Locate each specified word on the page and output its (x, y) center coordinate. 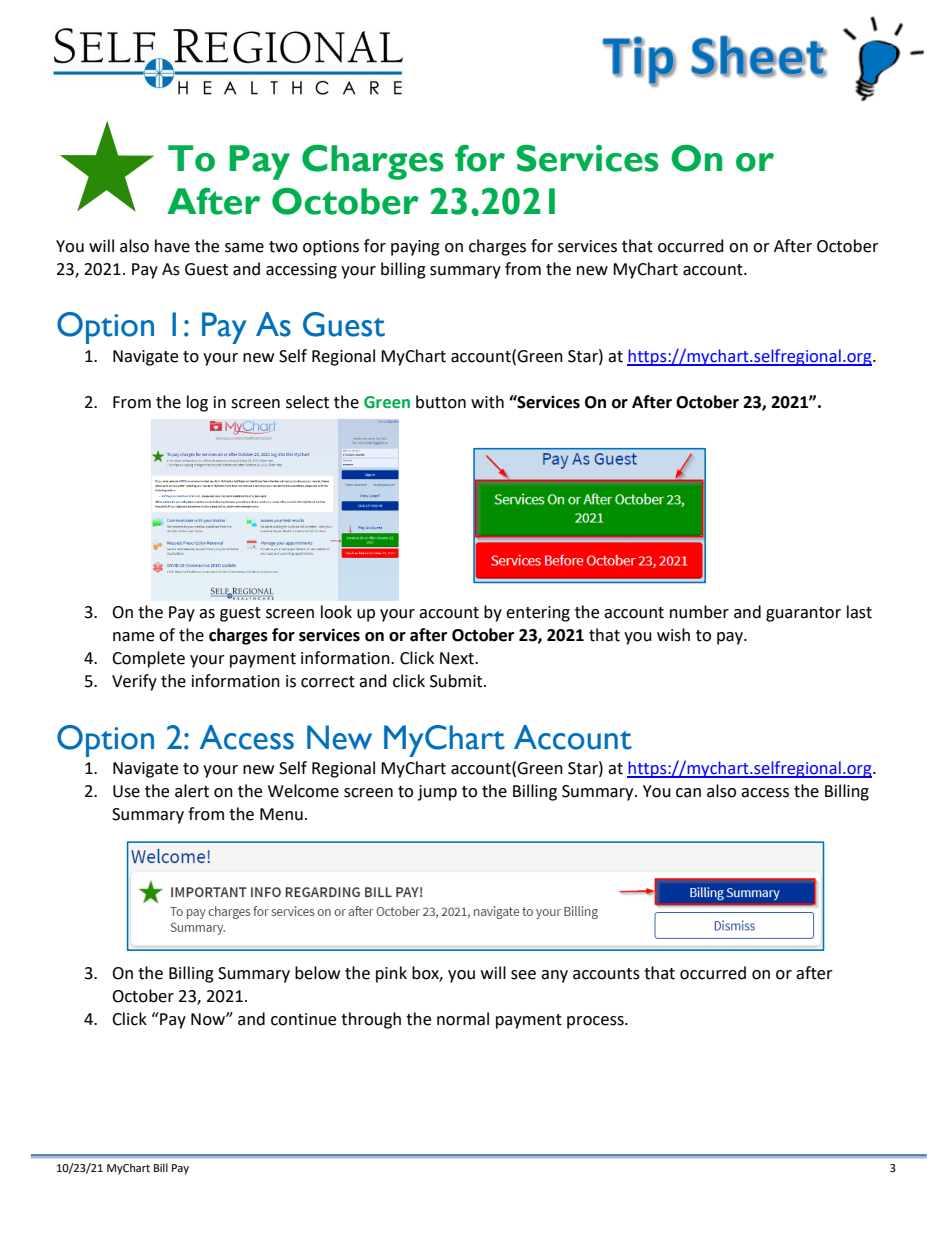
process (596, 1022)
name (133, 637)
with (487, 402)
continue (303, 1019)
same (244, 248)
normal (463, 1019)
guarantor (803, 614)
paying (415, 248)
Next (458, 658)
